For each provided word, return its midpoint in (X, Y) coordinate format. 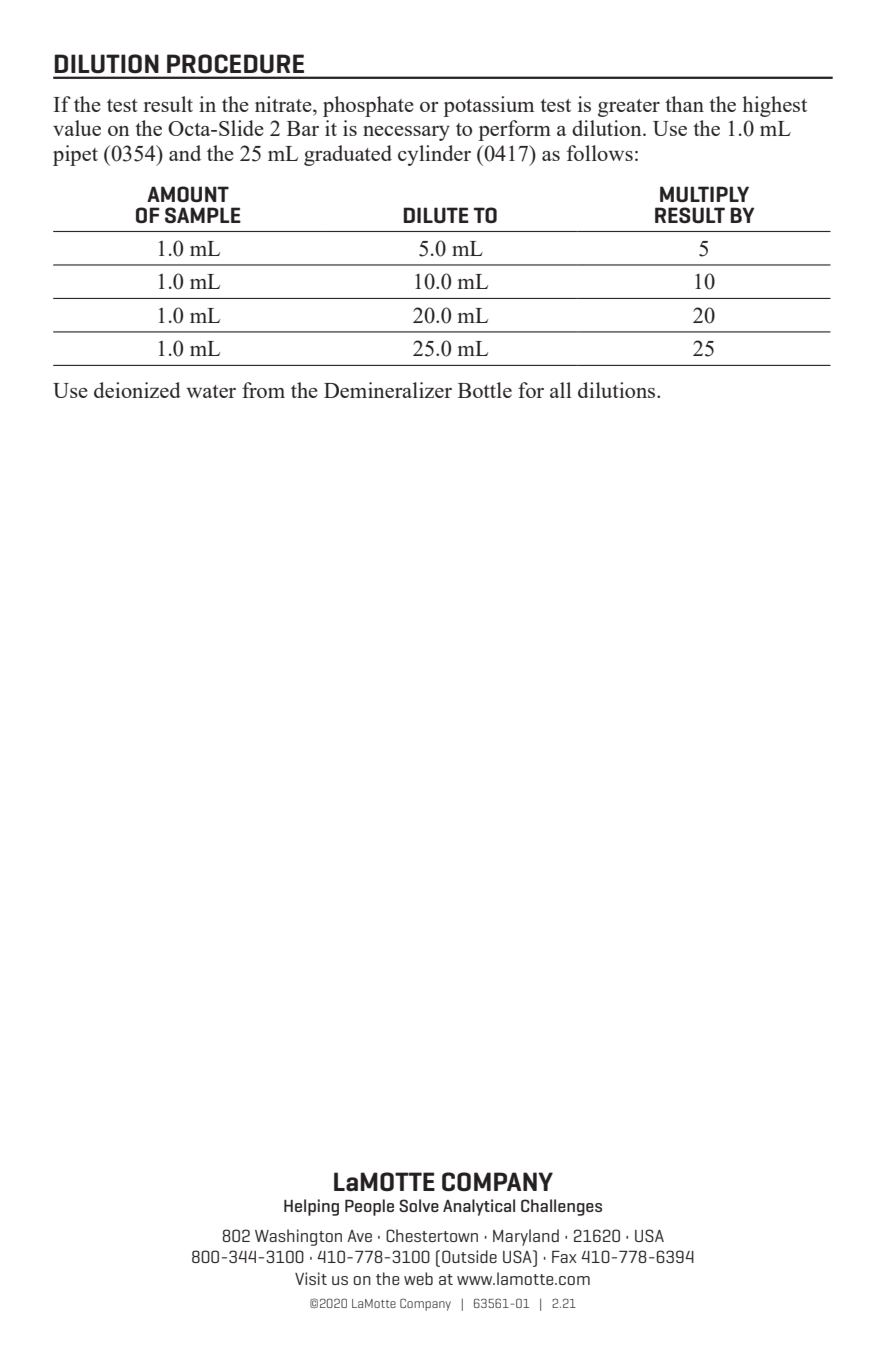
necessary (406, 133)
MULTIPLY (704, 194)
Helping (311, 1207)
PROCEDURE (235, 63)
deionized (137, 390)
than (684, 104)
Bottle (485, 390)
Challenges (561, 1207)
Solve (419, 1205)
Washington (298, 1237)
